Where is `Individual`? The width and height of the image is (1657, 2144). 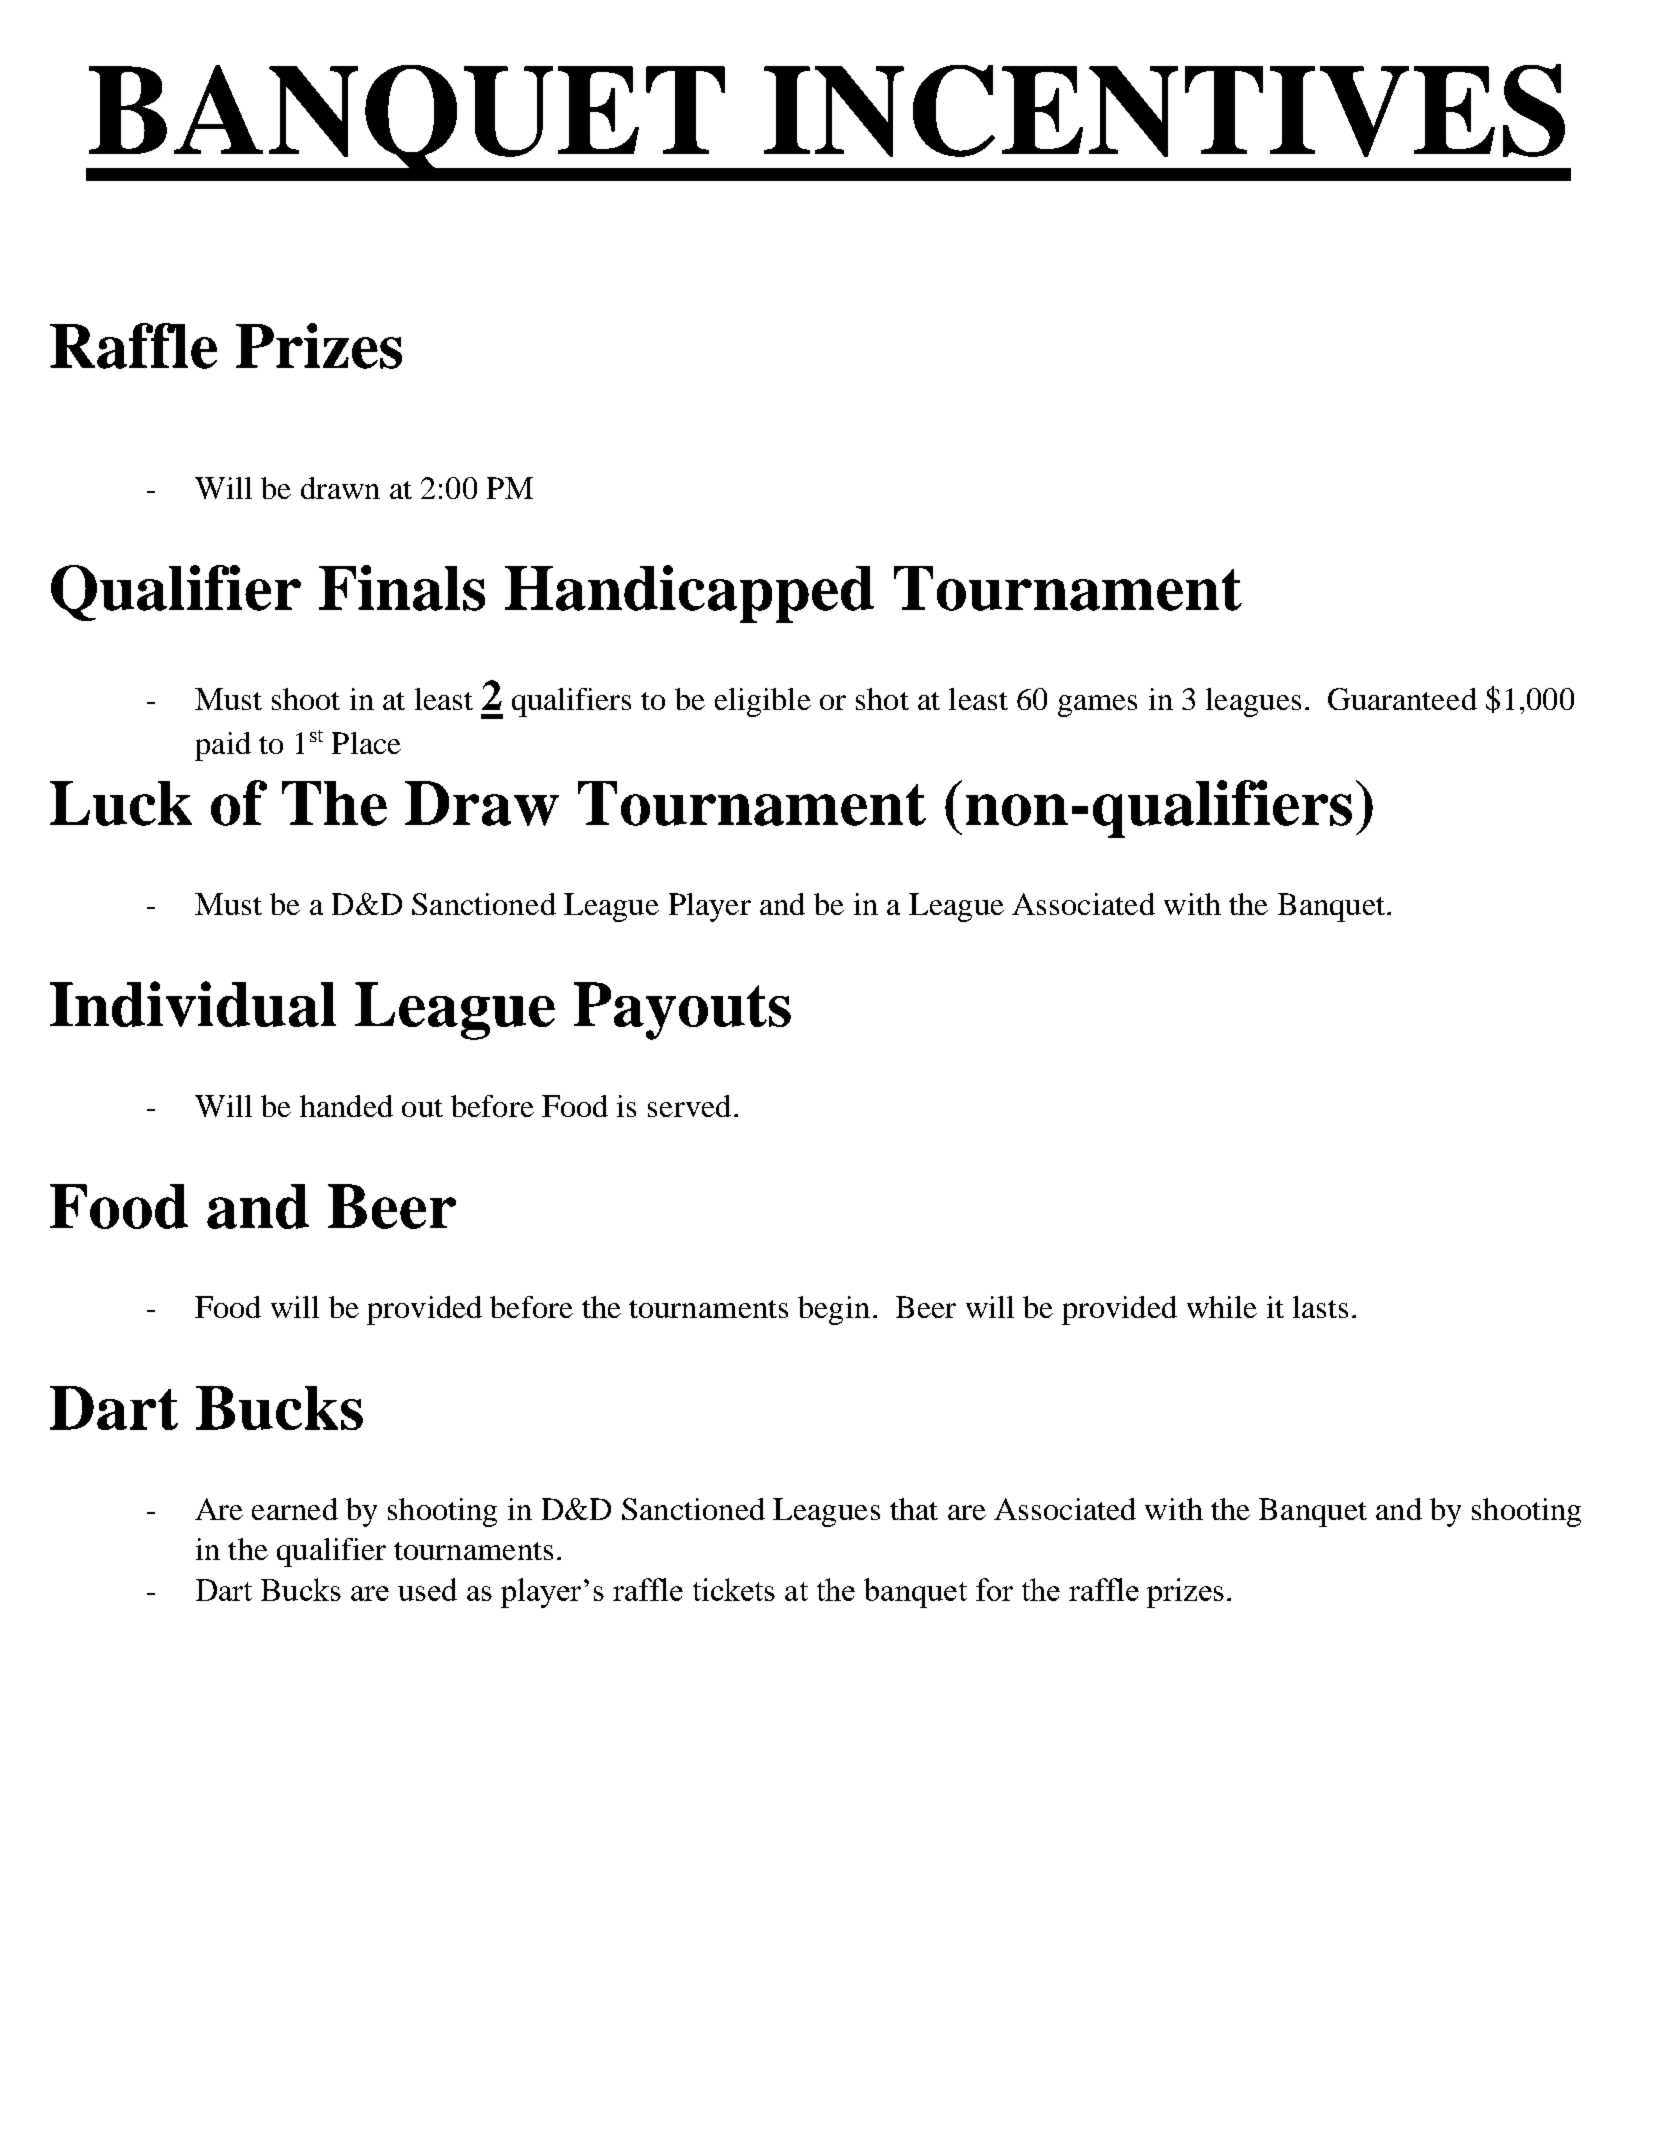
Individual is located at coordinates (193, 1004).
